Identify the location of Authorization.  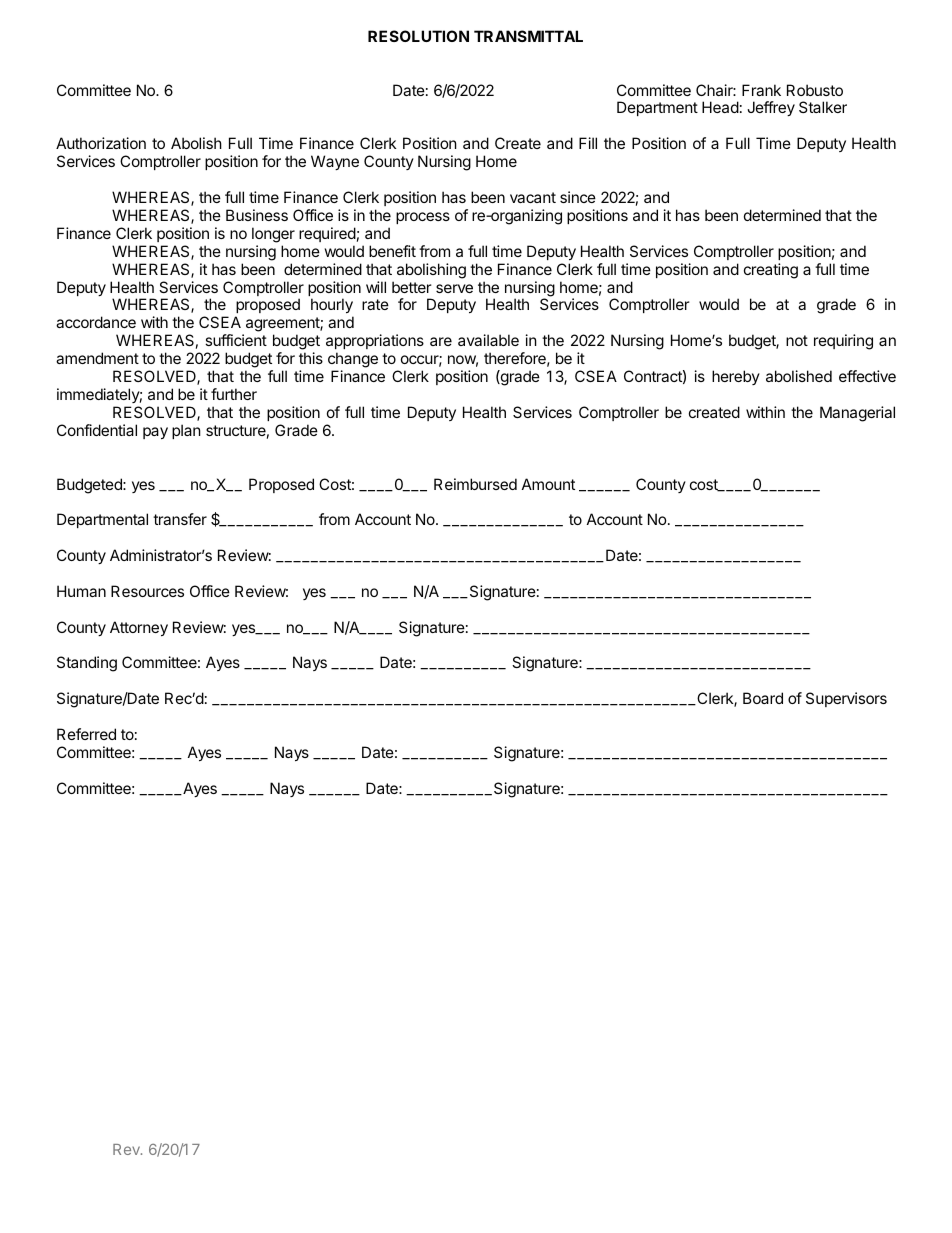
(101, 143).
